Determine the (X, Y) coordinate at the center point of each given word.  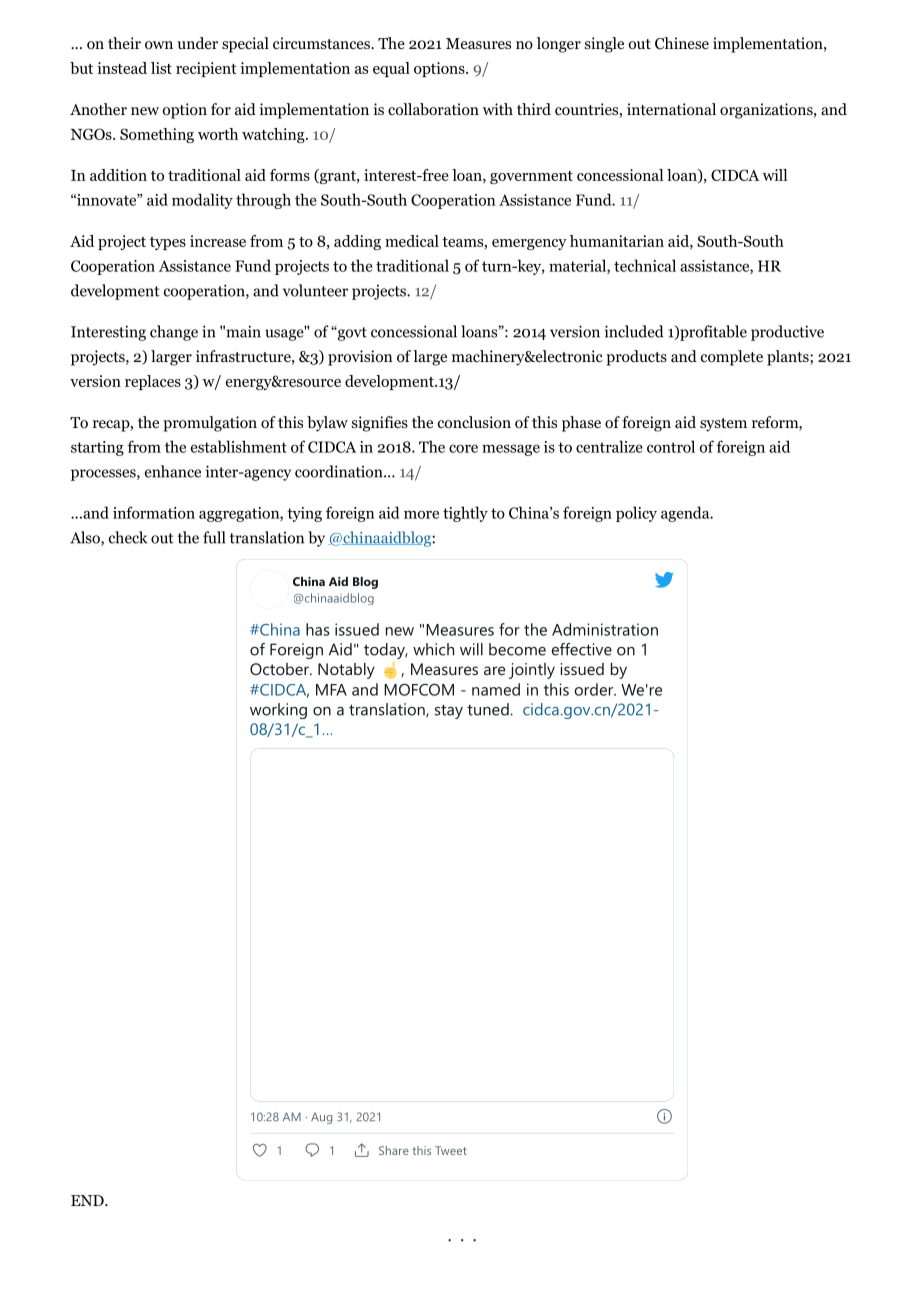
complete (732, 358)
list (161, 68)
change (174, 333)
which (433, 649)
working (278, 711)
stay (449, 711)
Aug (321, 1118)
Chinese (682, 43)
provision (360, 358)
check (128, 537)
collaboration (433, 109)
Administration (605, 629)
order (594, 689)
